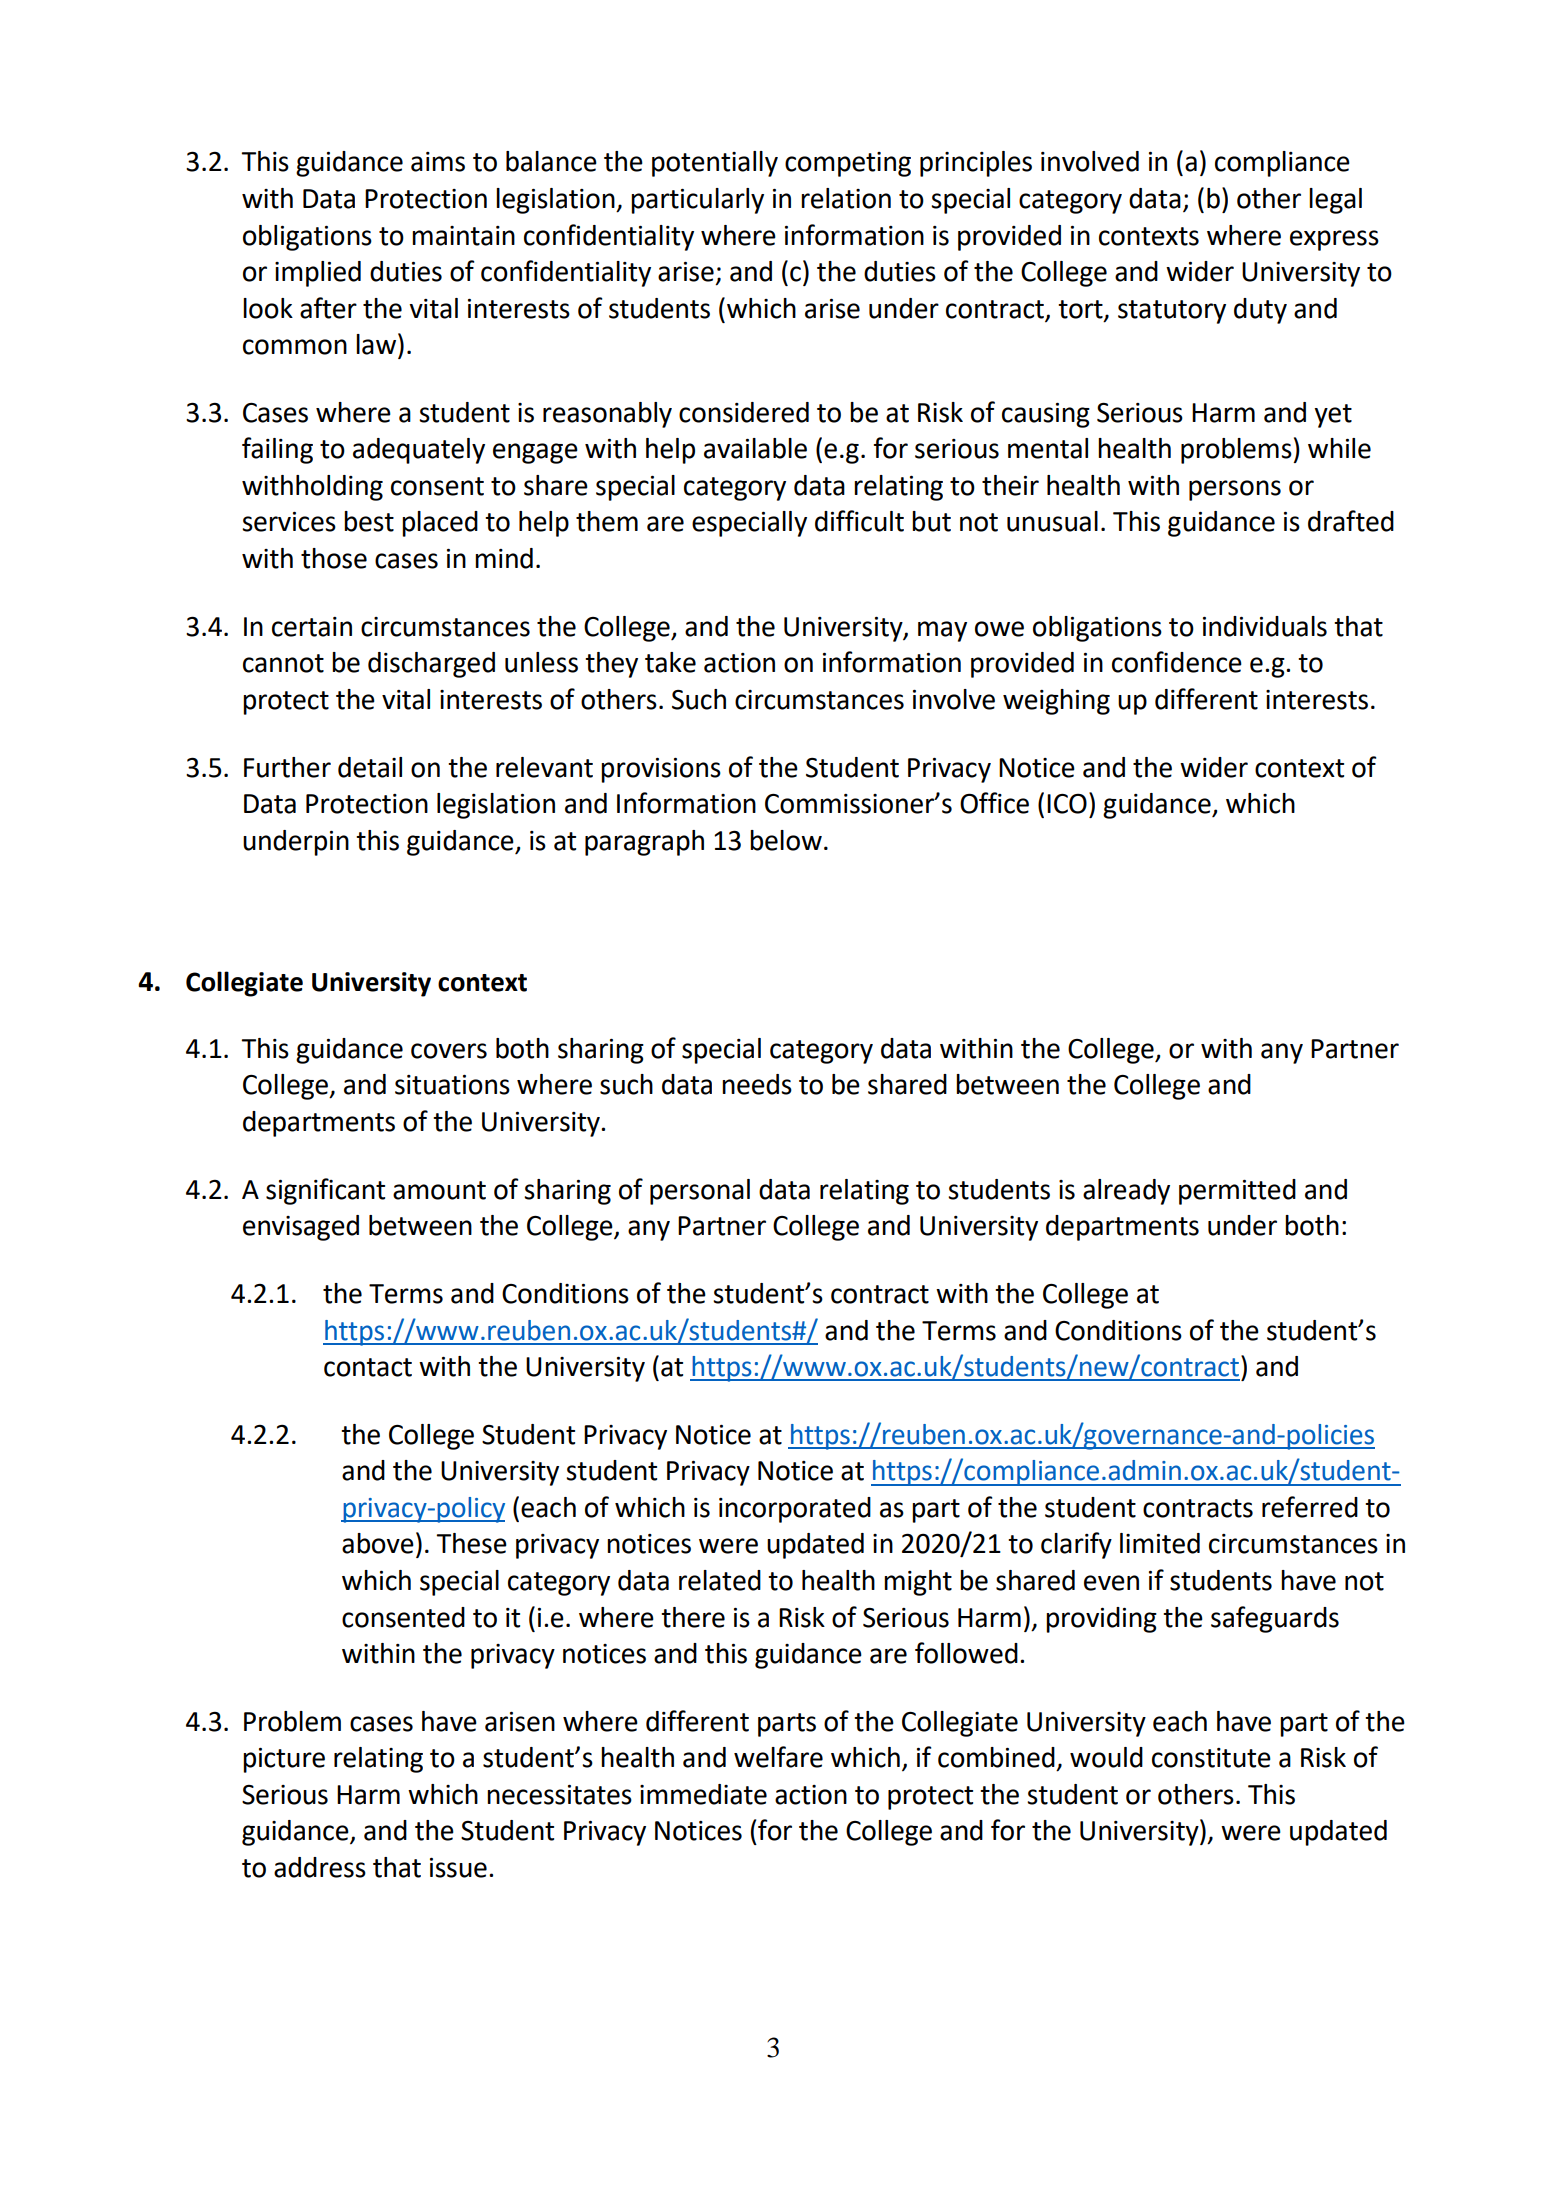 The height and width of the document is (2191, 1549). What do you see at coordinates (463, 236) in the document?
I see `maintain` at bounding box center [463, 236].
